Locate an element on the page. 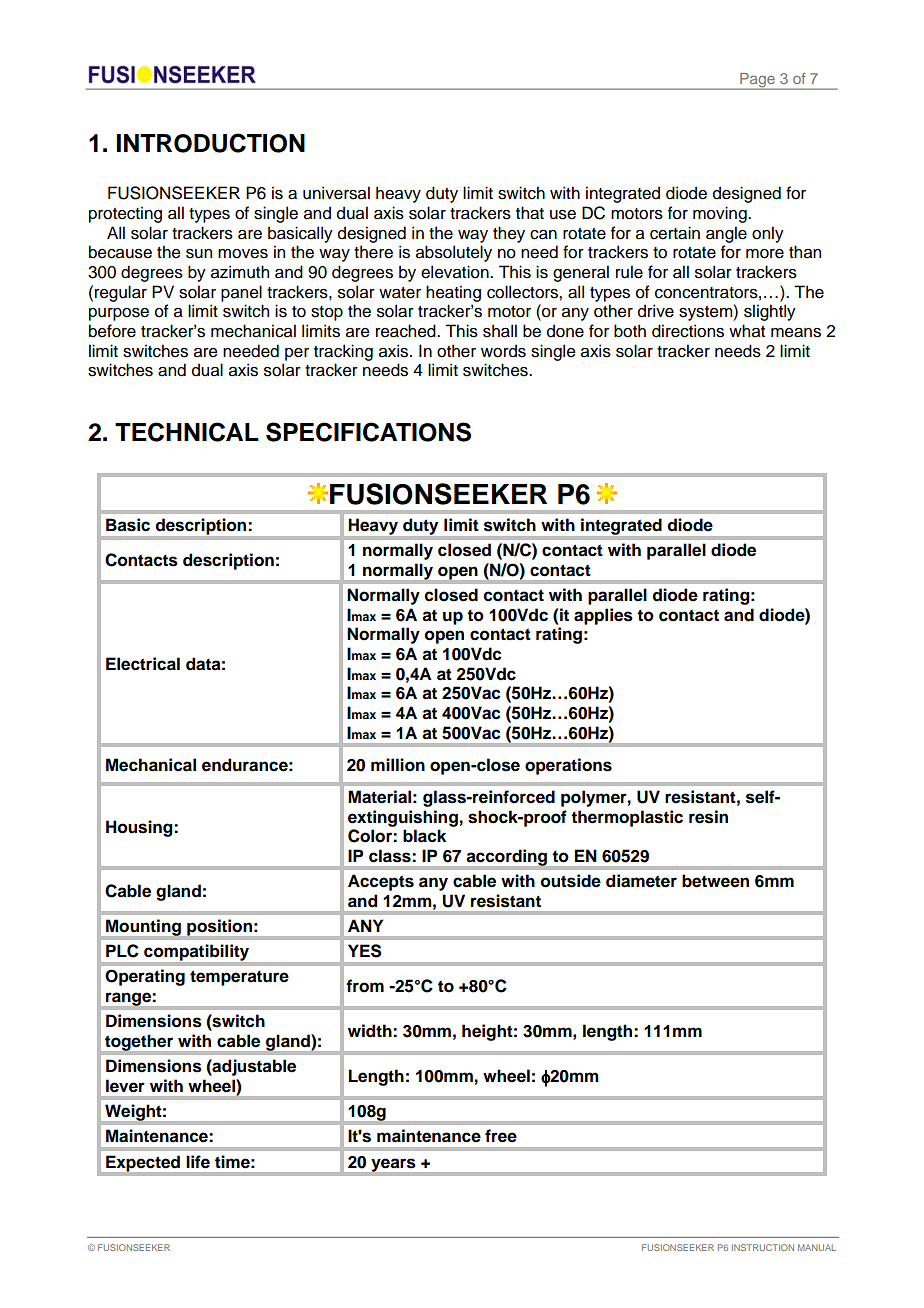  INTRODUCTION is located at coordinates (211, 143).
